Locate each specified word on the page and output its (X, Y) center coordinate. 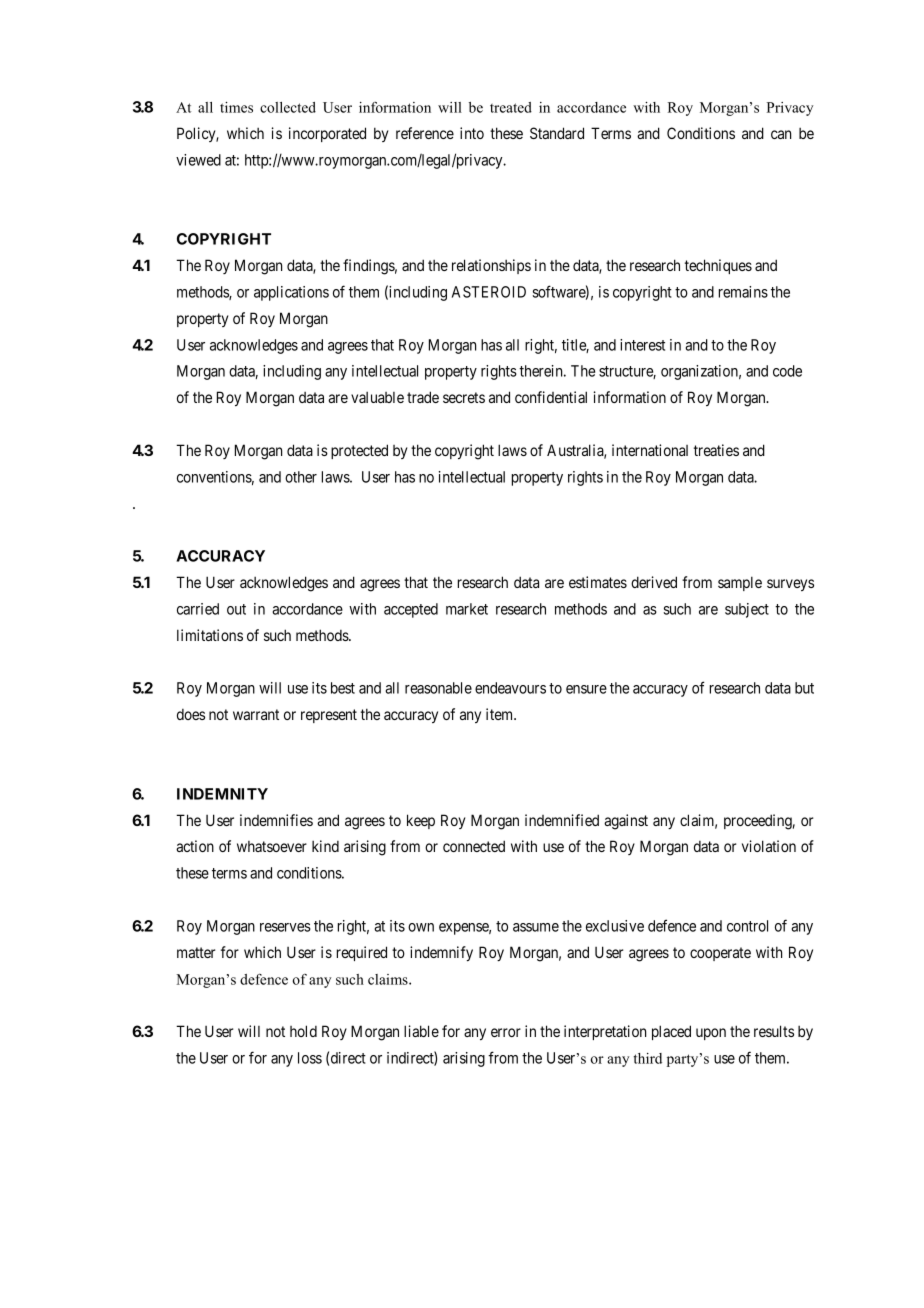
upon (711, 1034)
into (472, 133)
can (781, 134)
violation (769, 846)
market (467, 609)
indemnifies (276, 820)
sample (740, 583)
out (236, 609)
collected (288, 107)
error (506, 1032)
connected (474, 846)
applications (291, 293)
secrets (464, 397)
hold (303, 1031)
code (787, 371)
